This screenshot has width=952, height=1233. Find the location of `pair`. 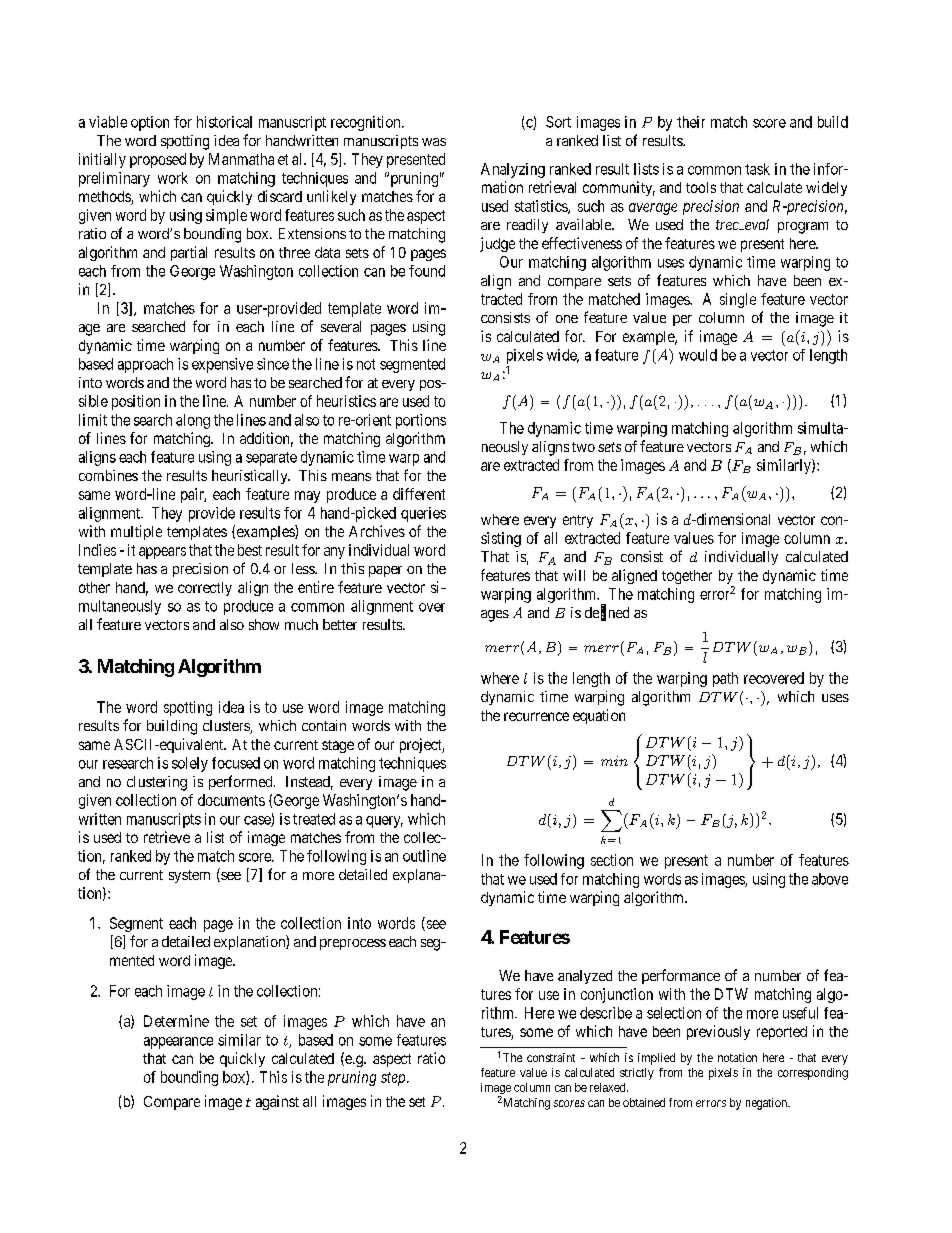

pair is located at coordinates (193, 495).
